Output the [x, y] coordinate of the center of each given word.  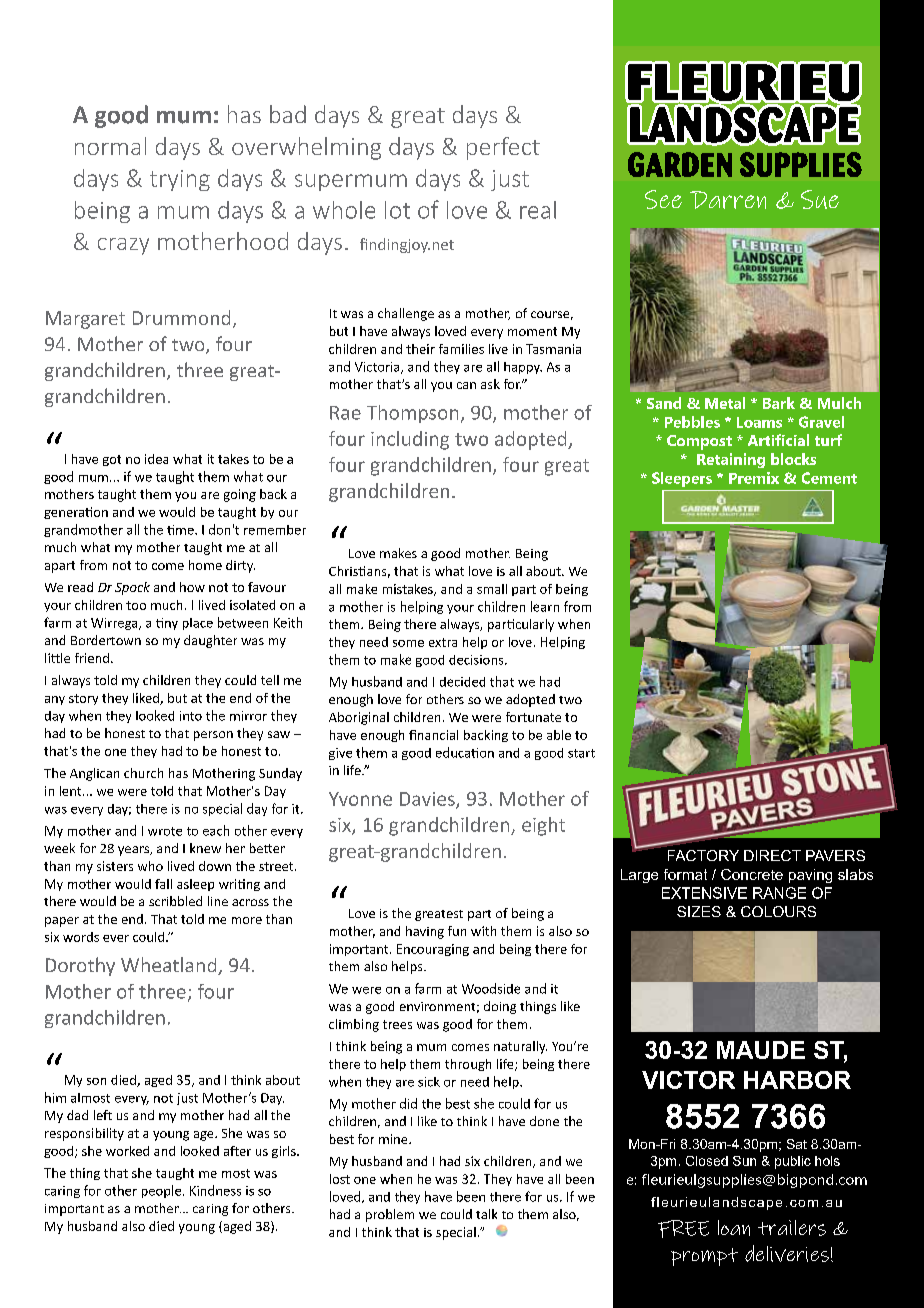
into [191, 716]
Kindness [215, 1190]
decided [462, 682]
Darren [728, 200]
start [581, 753]
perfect [503, 148]
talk [486, 1214]
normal [110, 146]
